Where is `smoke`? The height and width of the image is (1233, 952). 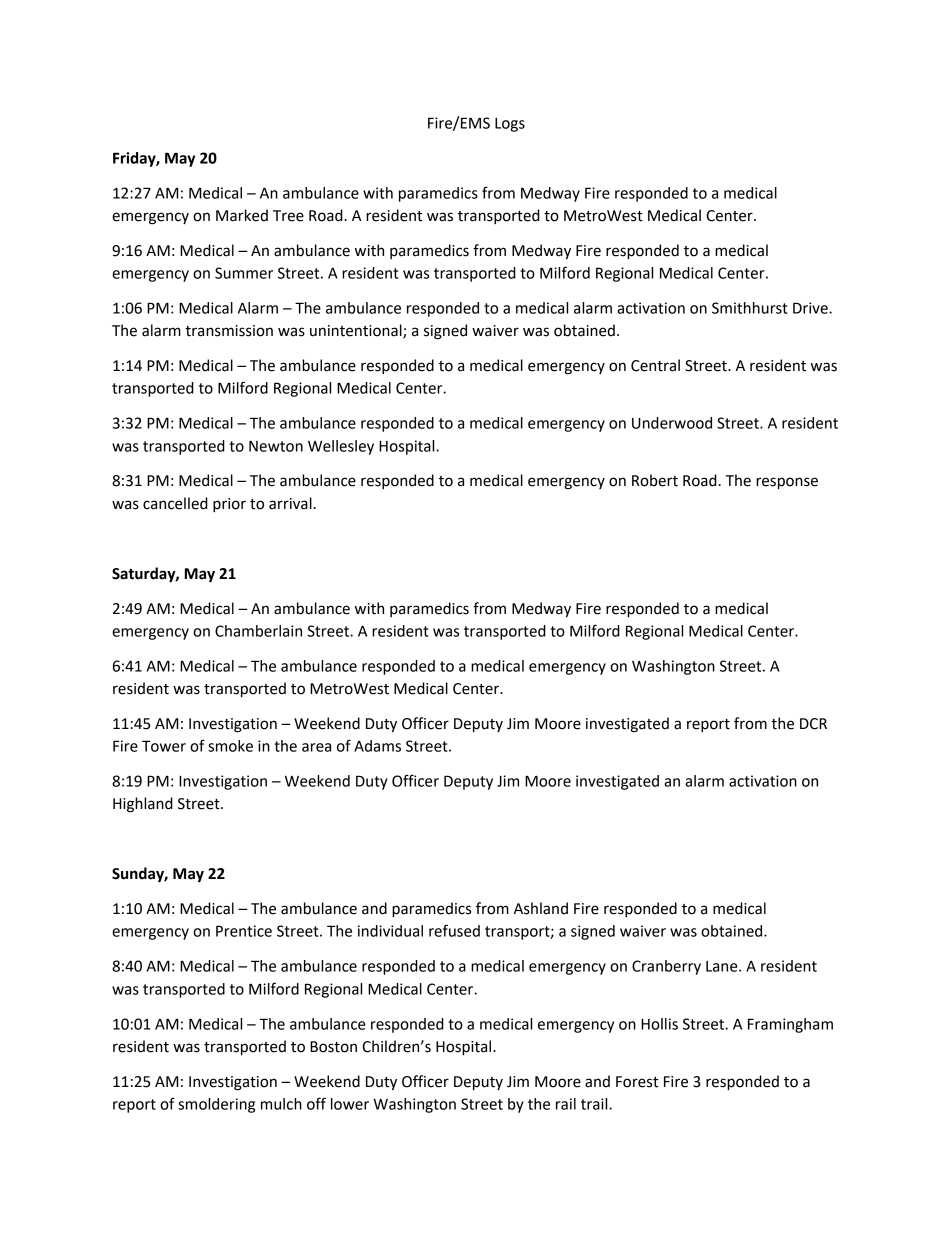 smoke is located at coordinates (230, 746).
